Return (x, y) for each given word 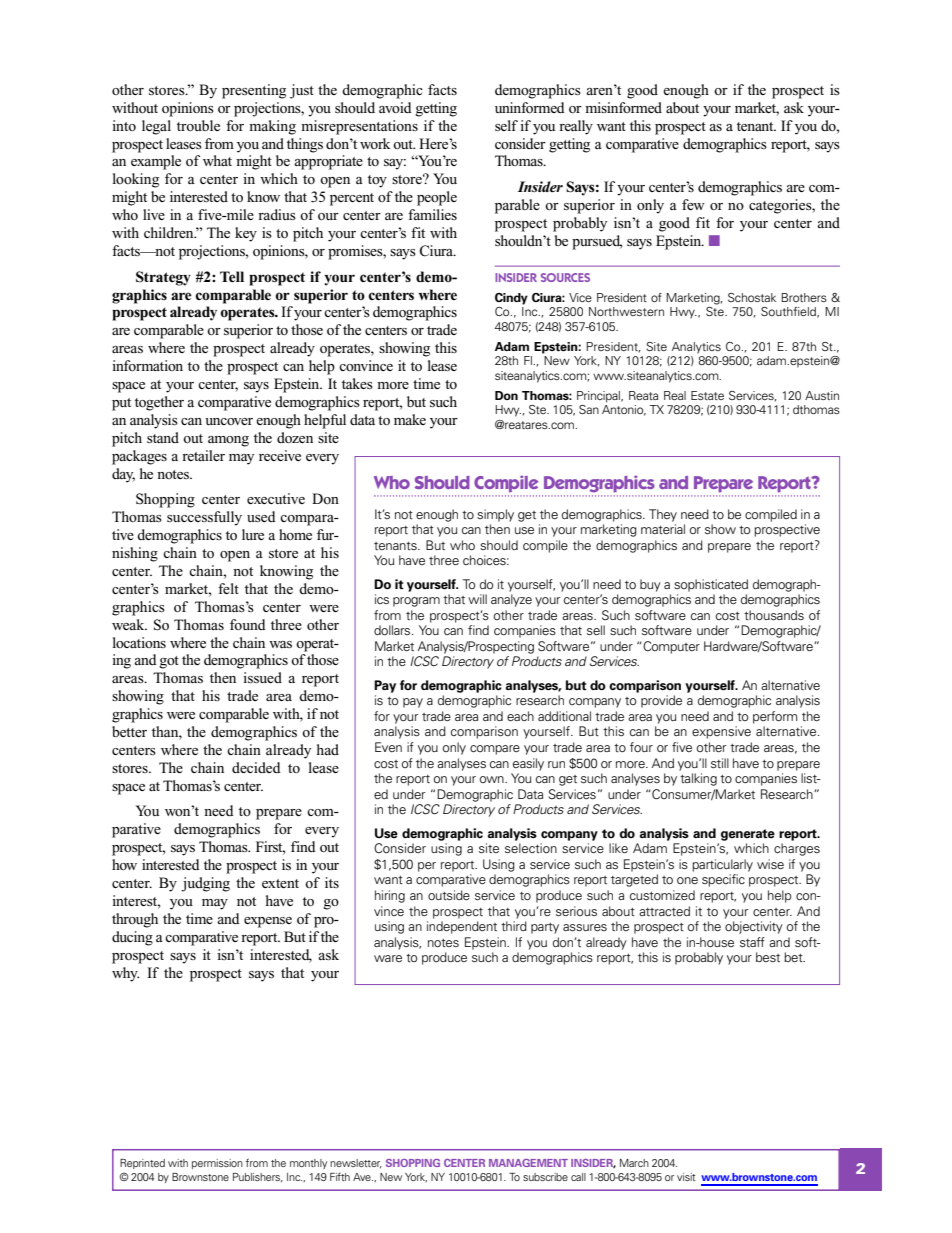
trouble (198, 125)
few (693, 204)
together (159, 403)
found (248, 624)
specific (723, 880)
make (410, 419)
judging (205, 884)
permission (217, 1164)
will (477, 599)
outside (449, 895)
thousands (774, 615)
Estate (707, 395)
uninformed (530, 107)
